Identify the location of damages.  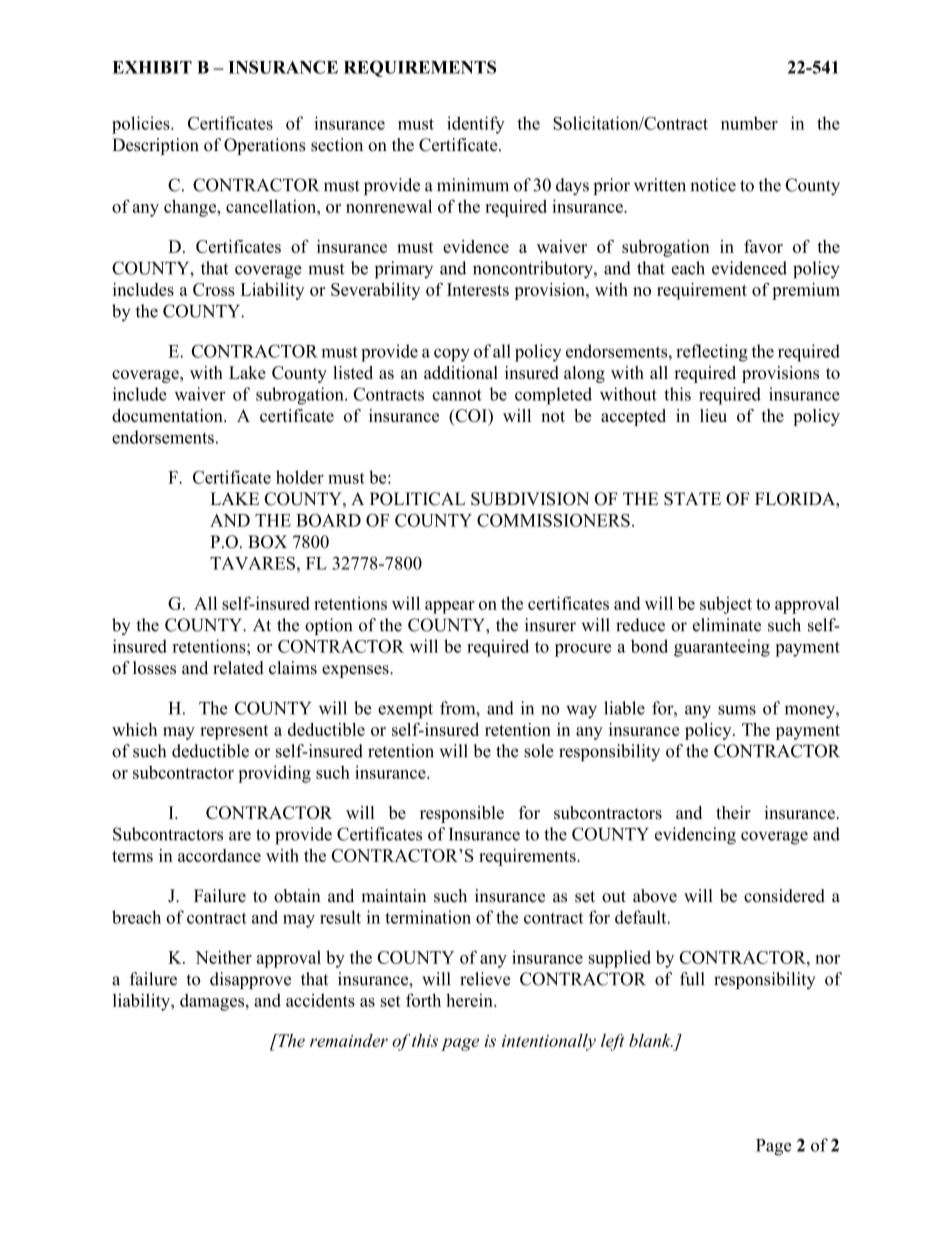
(213, 1002).
